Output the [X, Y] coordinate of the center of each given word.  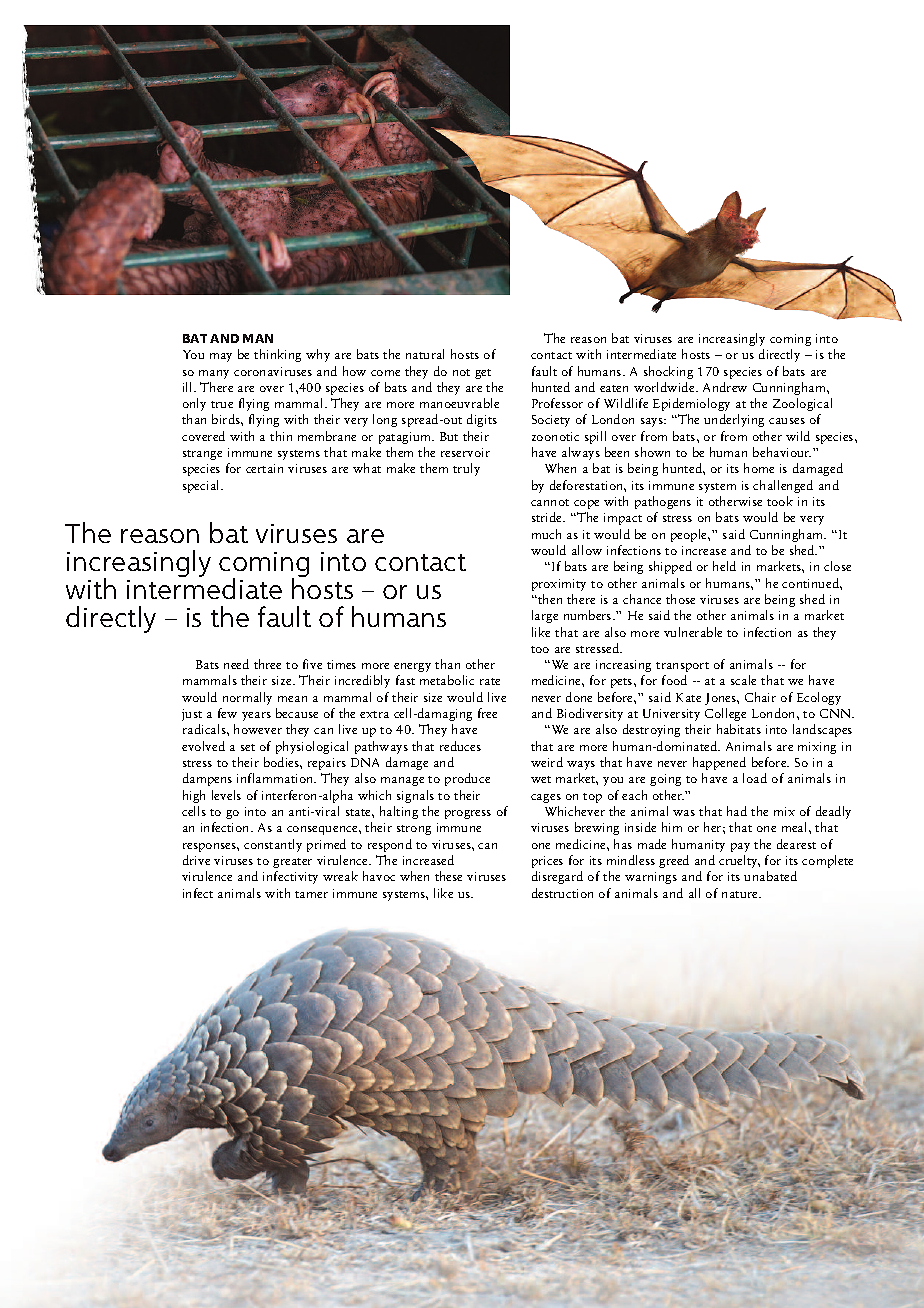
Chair [760, 697]
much [546, 534]
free [487, 713]
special [202, 486]
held [724, 566]
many [214, 374]
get [483, 374]
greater [292, 863]
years [256, 716]
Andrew [725, 387]
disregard [557, 877]
